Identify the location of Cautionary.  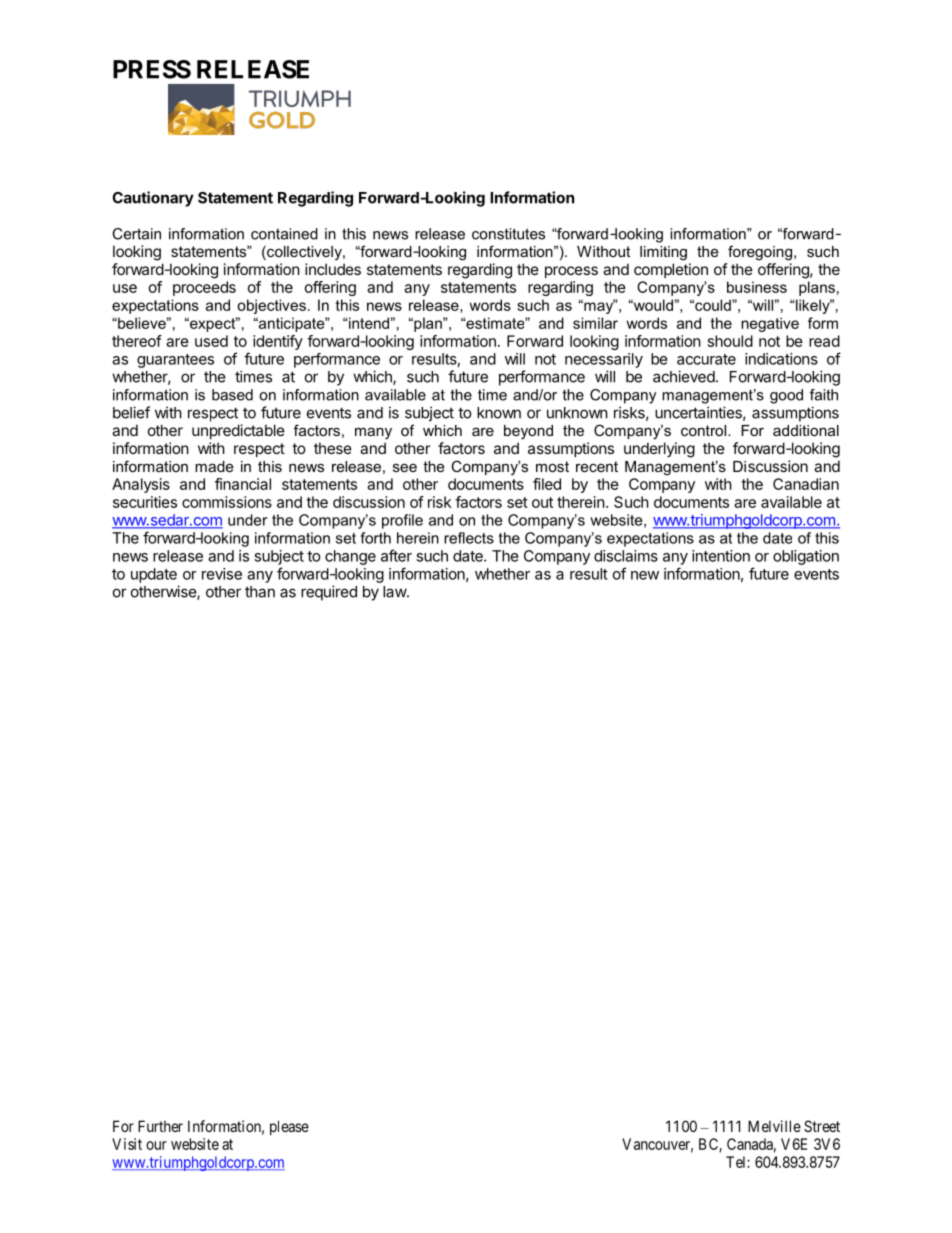
(153, 199).
